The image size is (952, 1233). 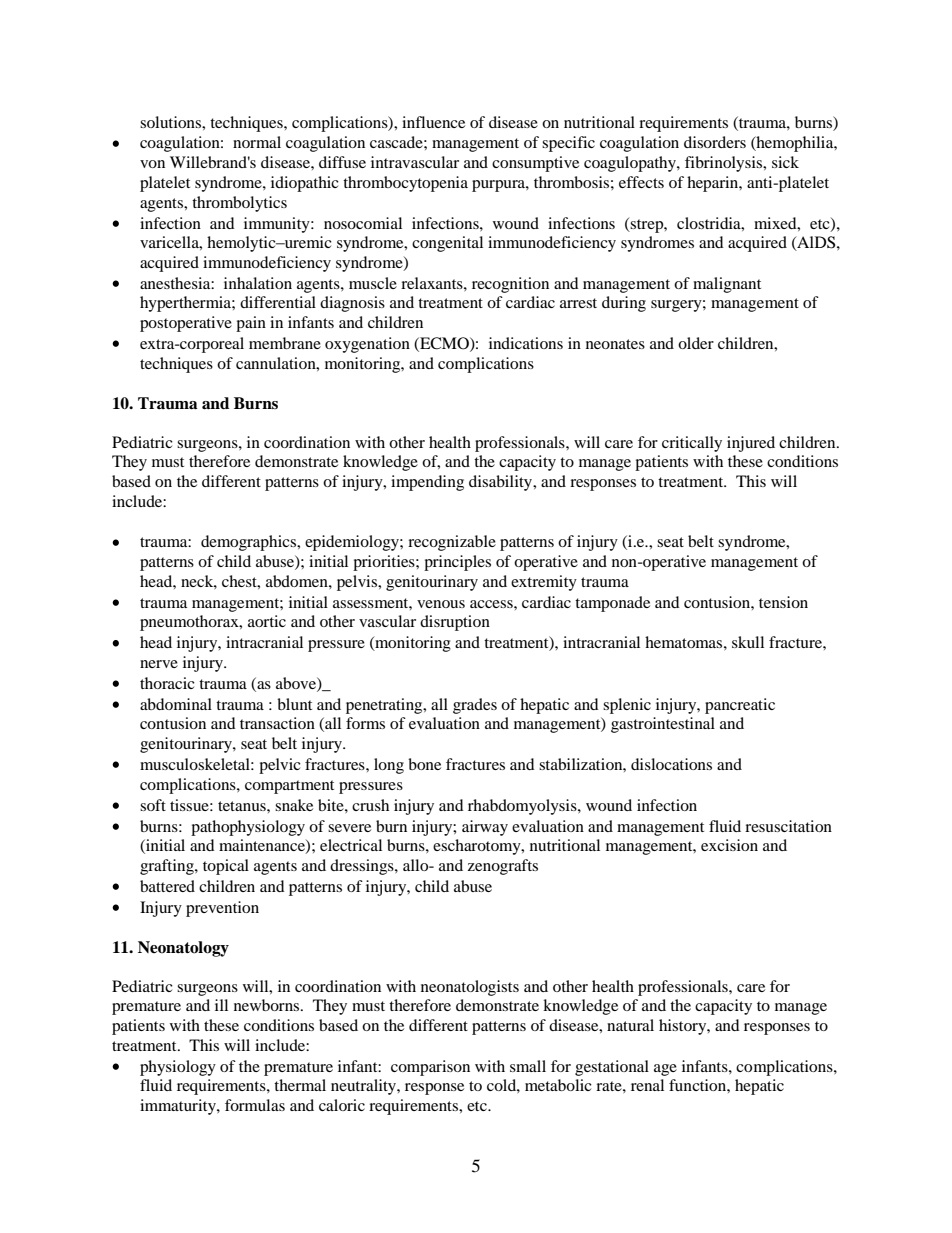 What do you see at coordinates (502, 483) in the screenshot?
I see `disability` at bounding box center [502, 483].
